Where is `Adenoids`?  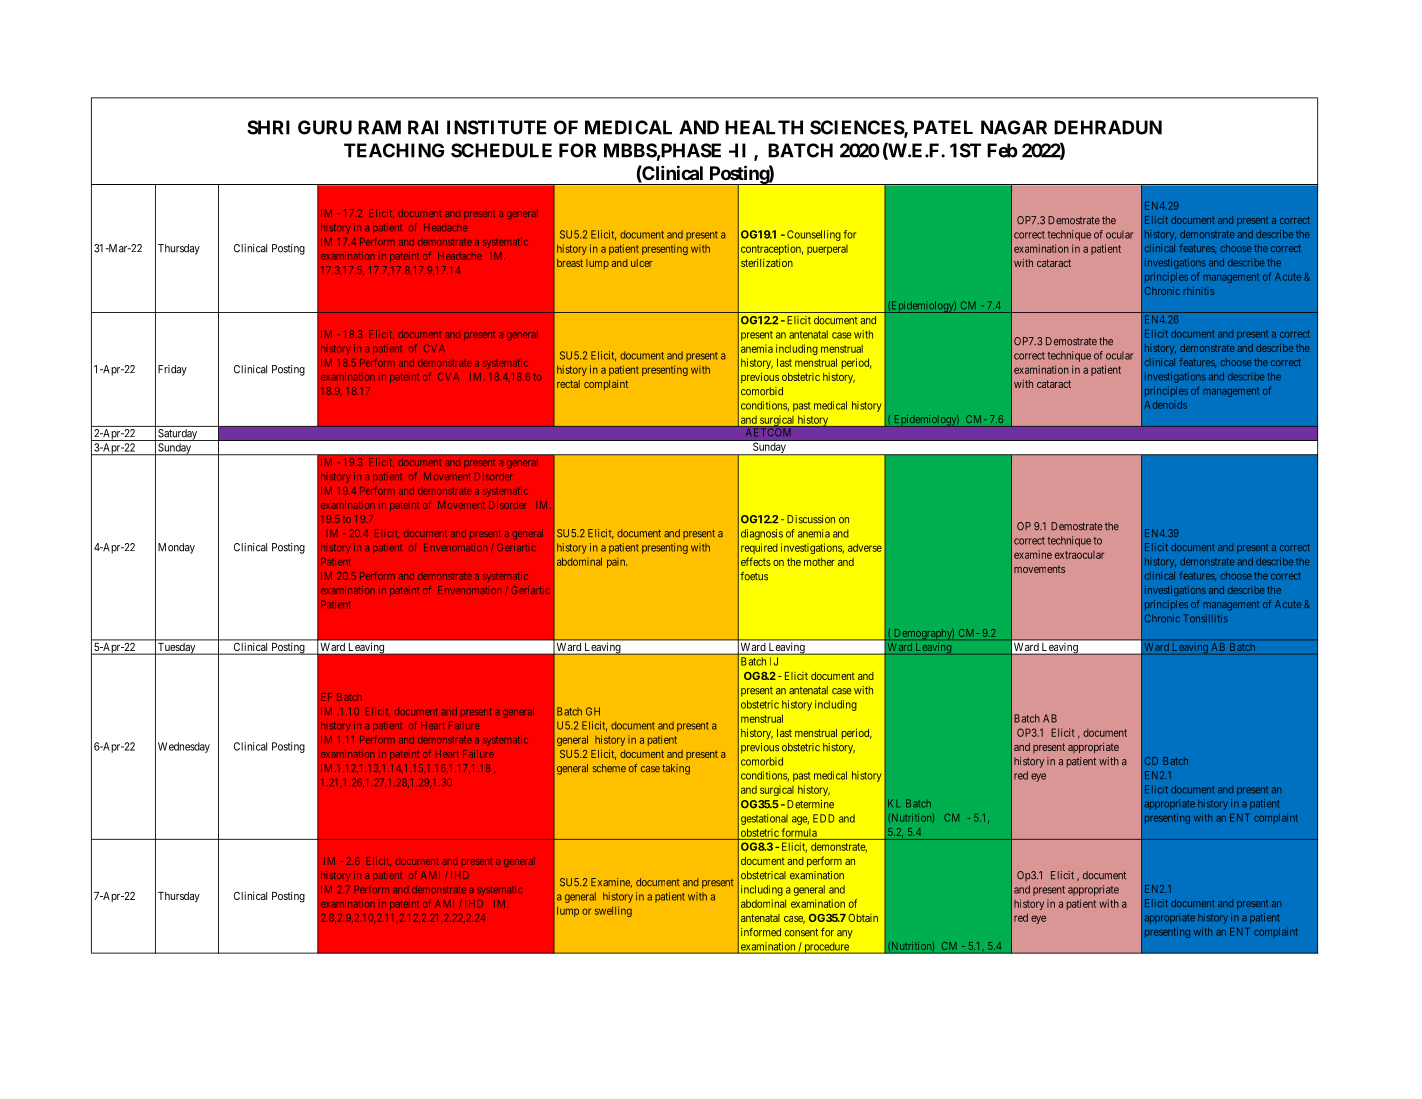 Adenoids is located at coordinates (1166, 405).
